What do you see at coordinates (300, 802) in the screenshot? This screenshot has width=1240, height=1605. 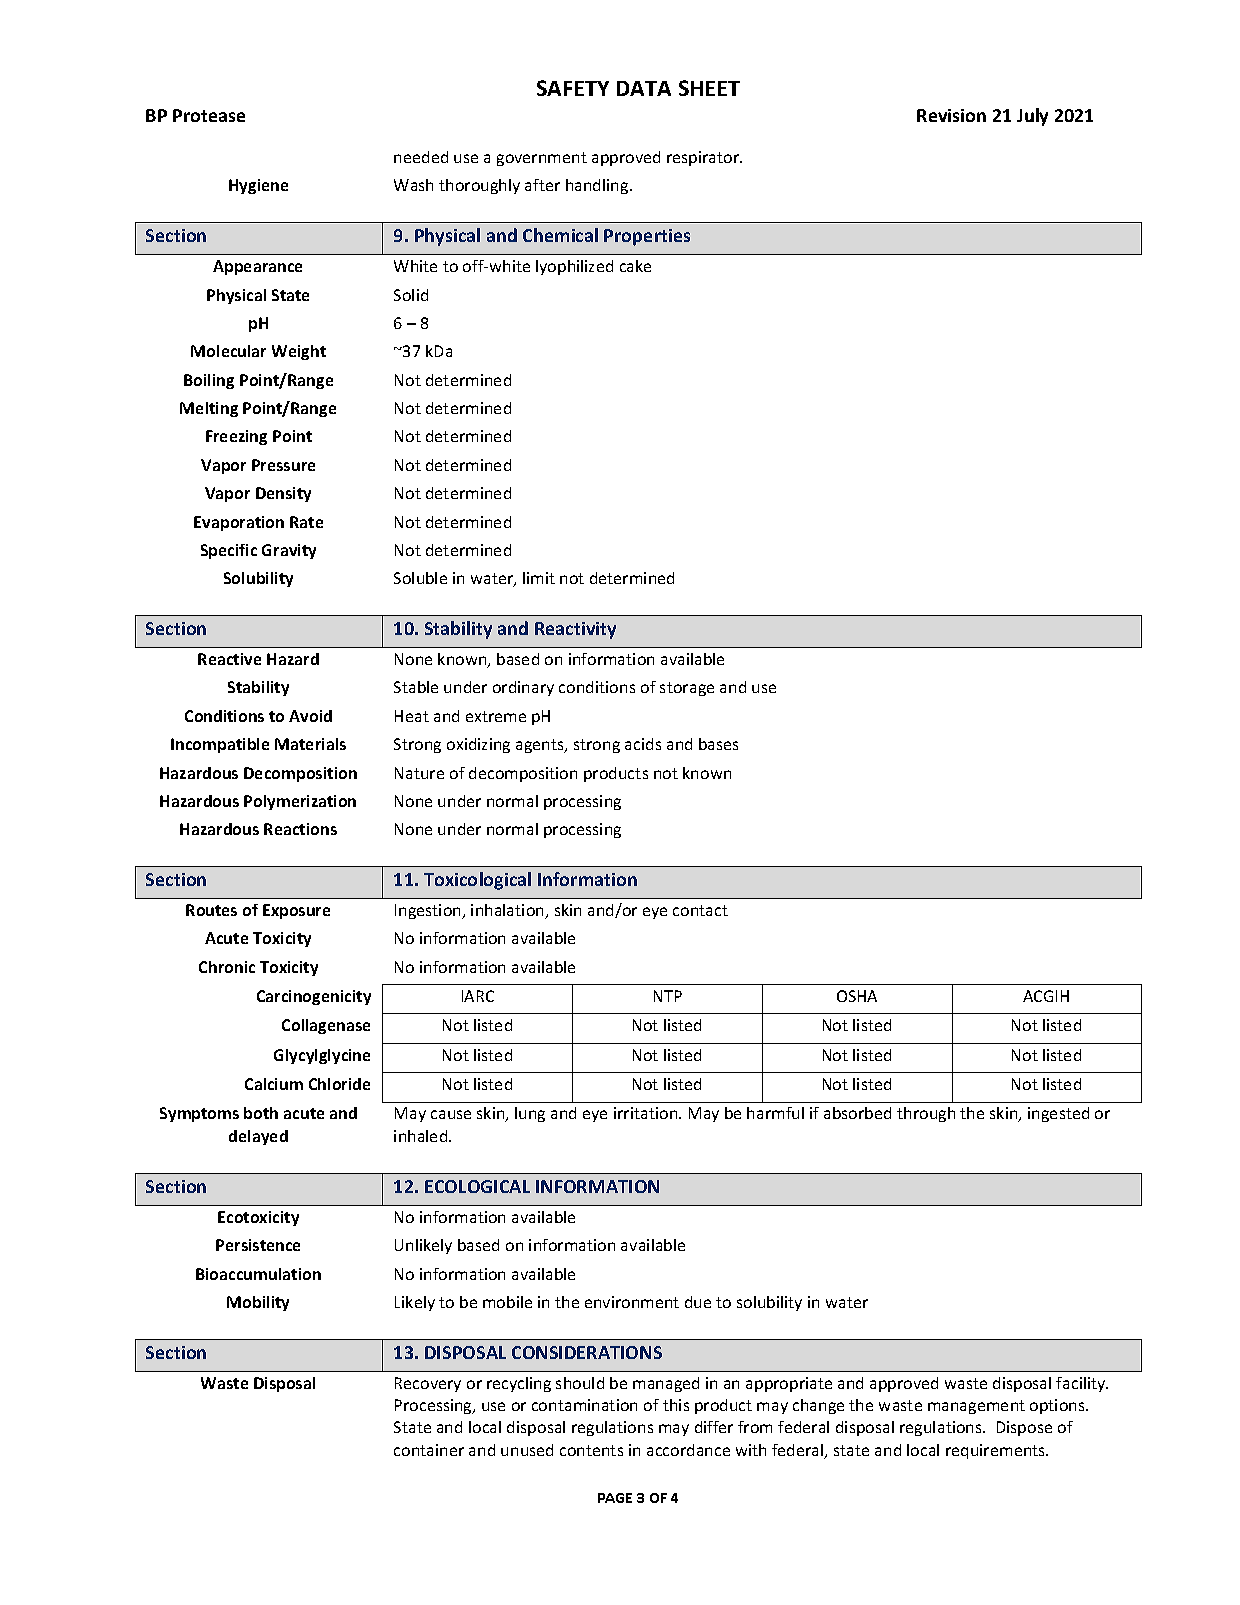 I see `Polymerization` at bounding box center [300, 802].
